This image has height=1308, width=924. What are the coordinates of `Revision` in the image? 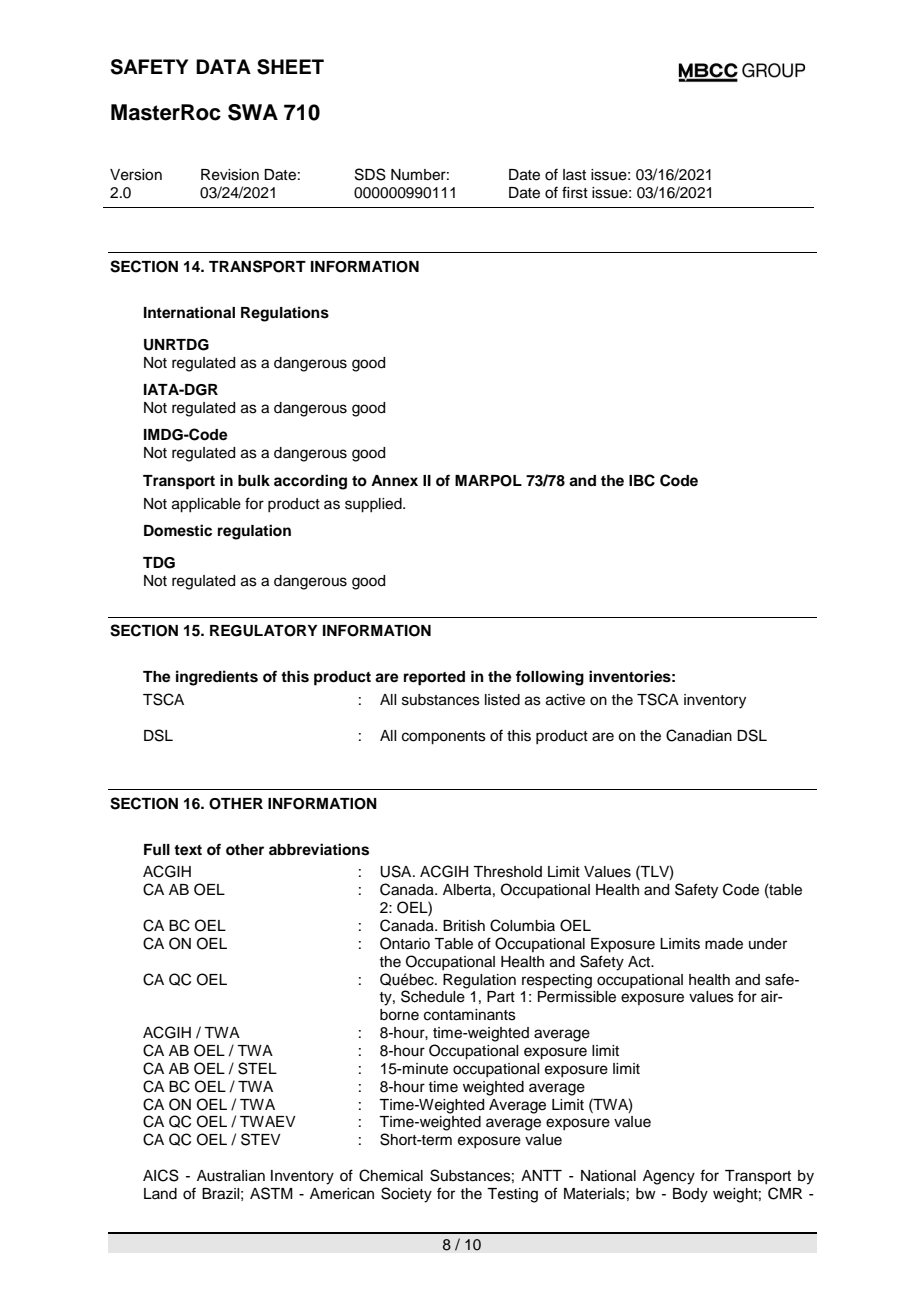 It's located at (230, 175).
